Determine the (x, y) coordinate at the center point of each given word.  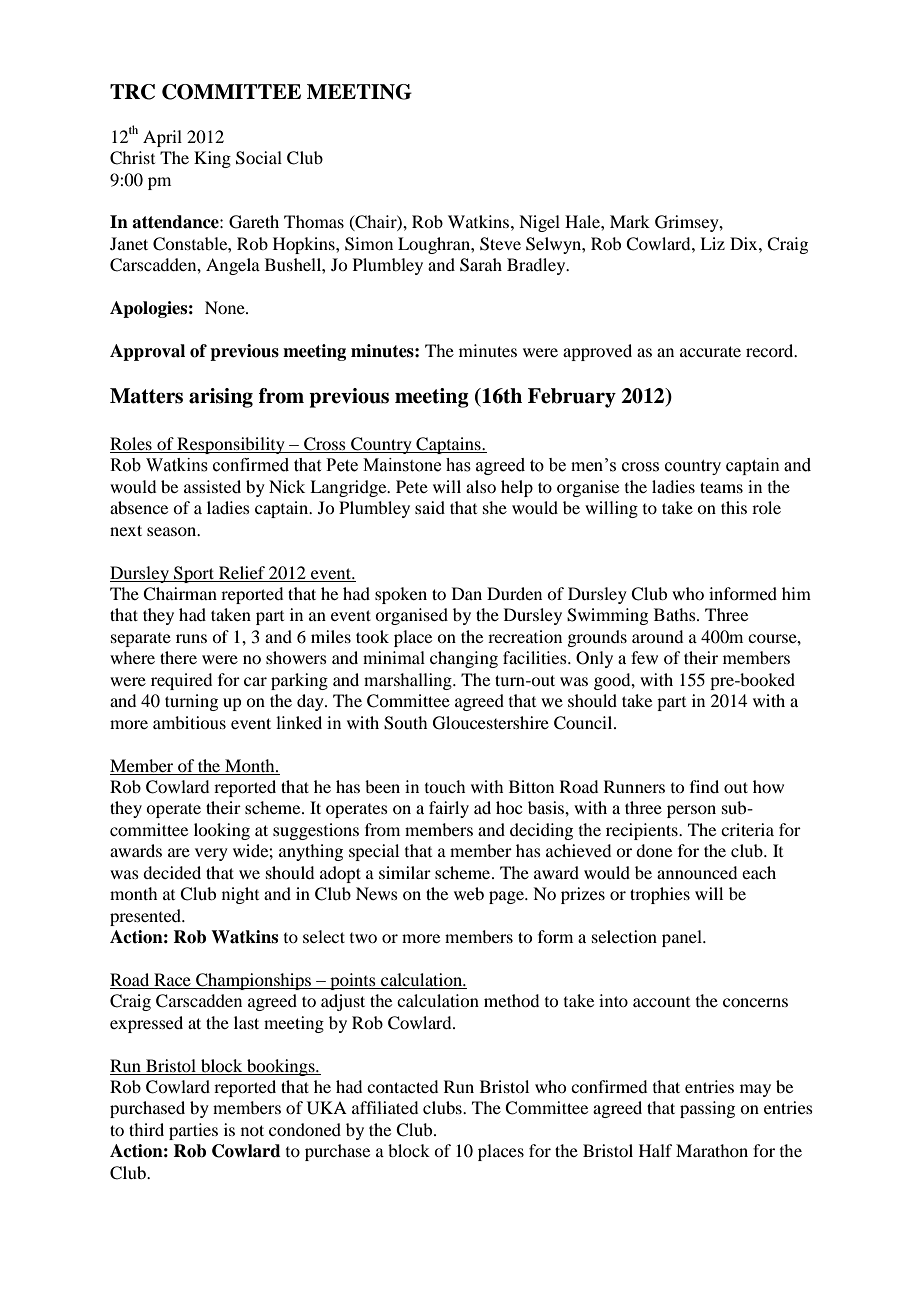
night (240, 895)
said (430, 507)
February (572, 398)
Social (259, 158)
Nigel (539, 223)
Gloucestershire (491, 723)
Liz (712, 243)
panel (683, 938)
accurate (710, 351)
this (734, 507)
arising (221, 398)
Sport (194, 574)
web (469, 893)
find (704, 786)
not (252, 1130)
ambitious (189, 722)
